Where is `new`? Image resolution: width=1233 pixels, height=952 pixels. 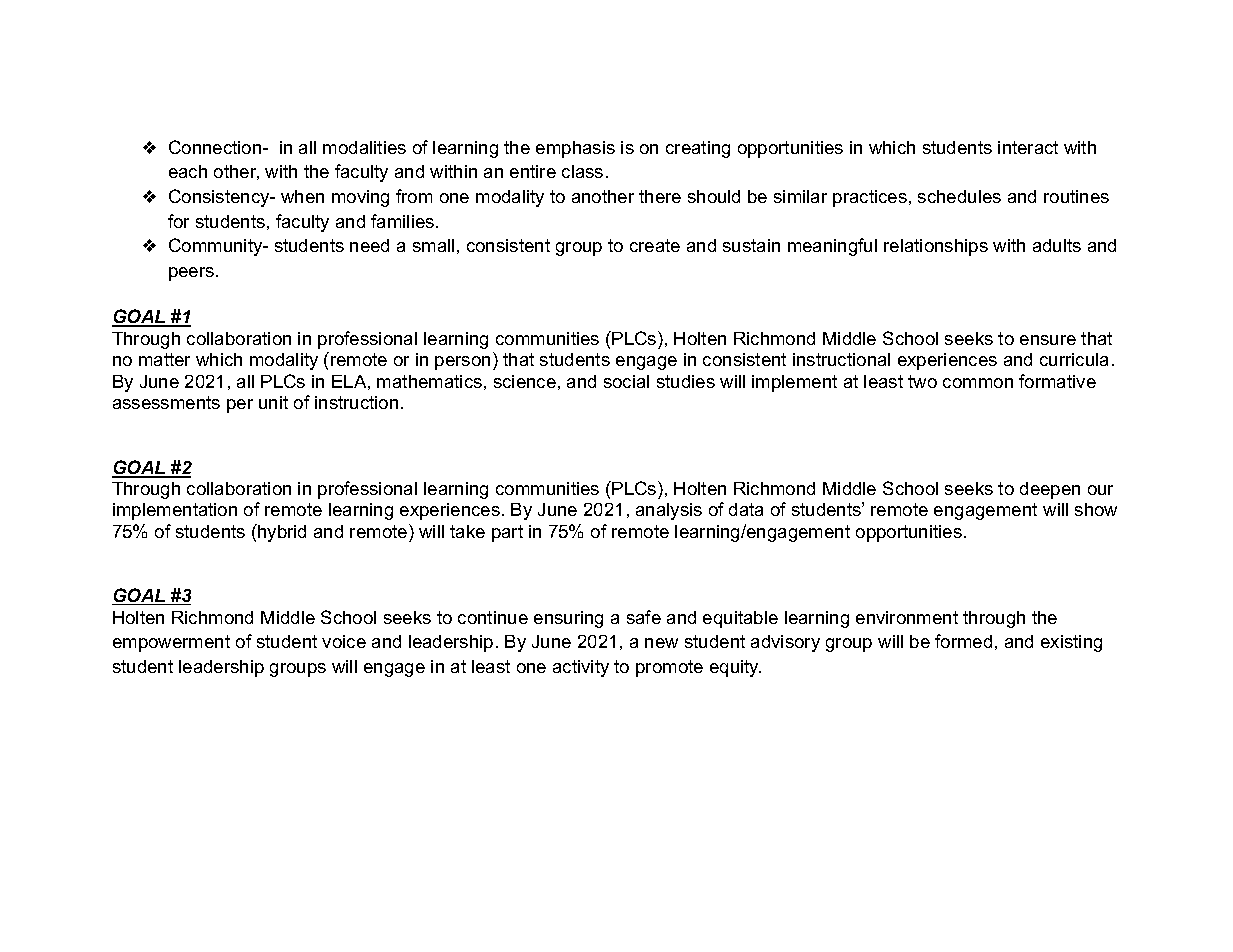 new is located at coordinates (661, 643).
